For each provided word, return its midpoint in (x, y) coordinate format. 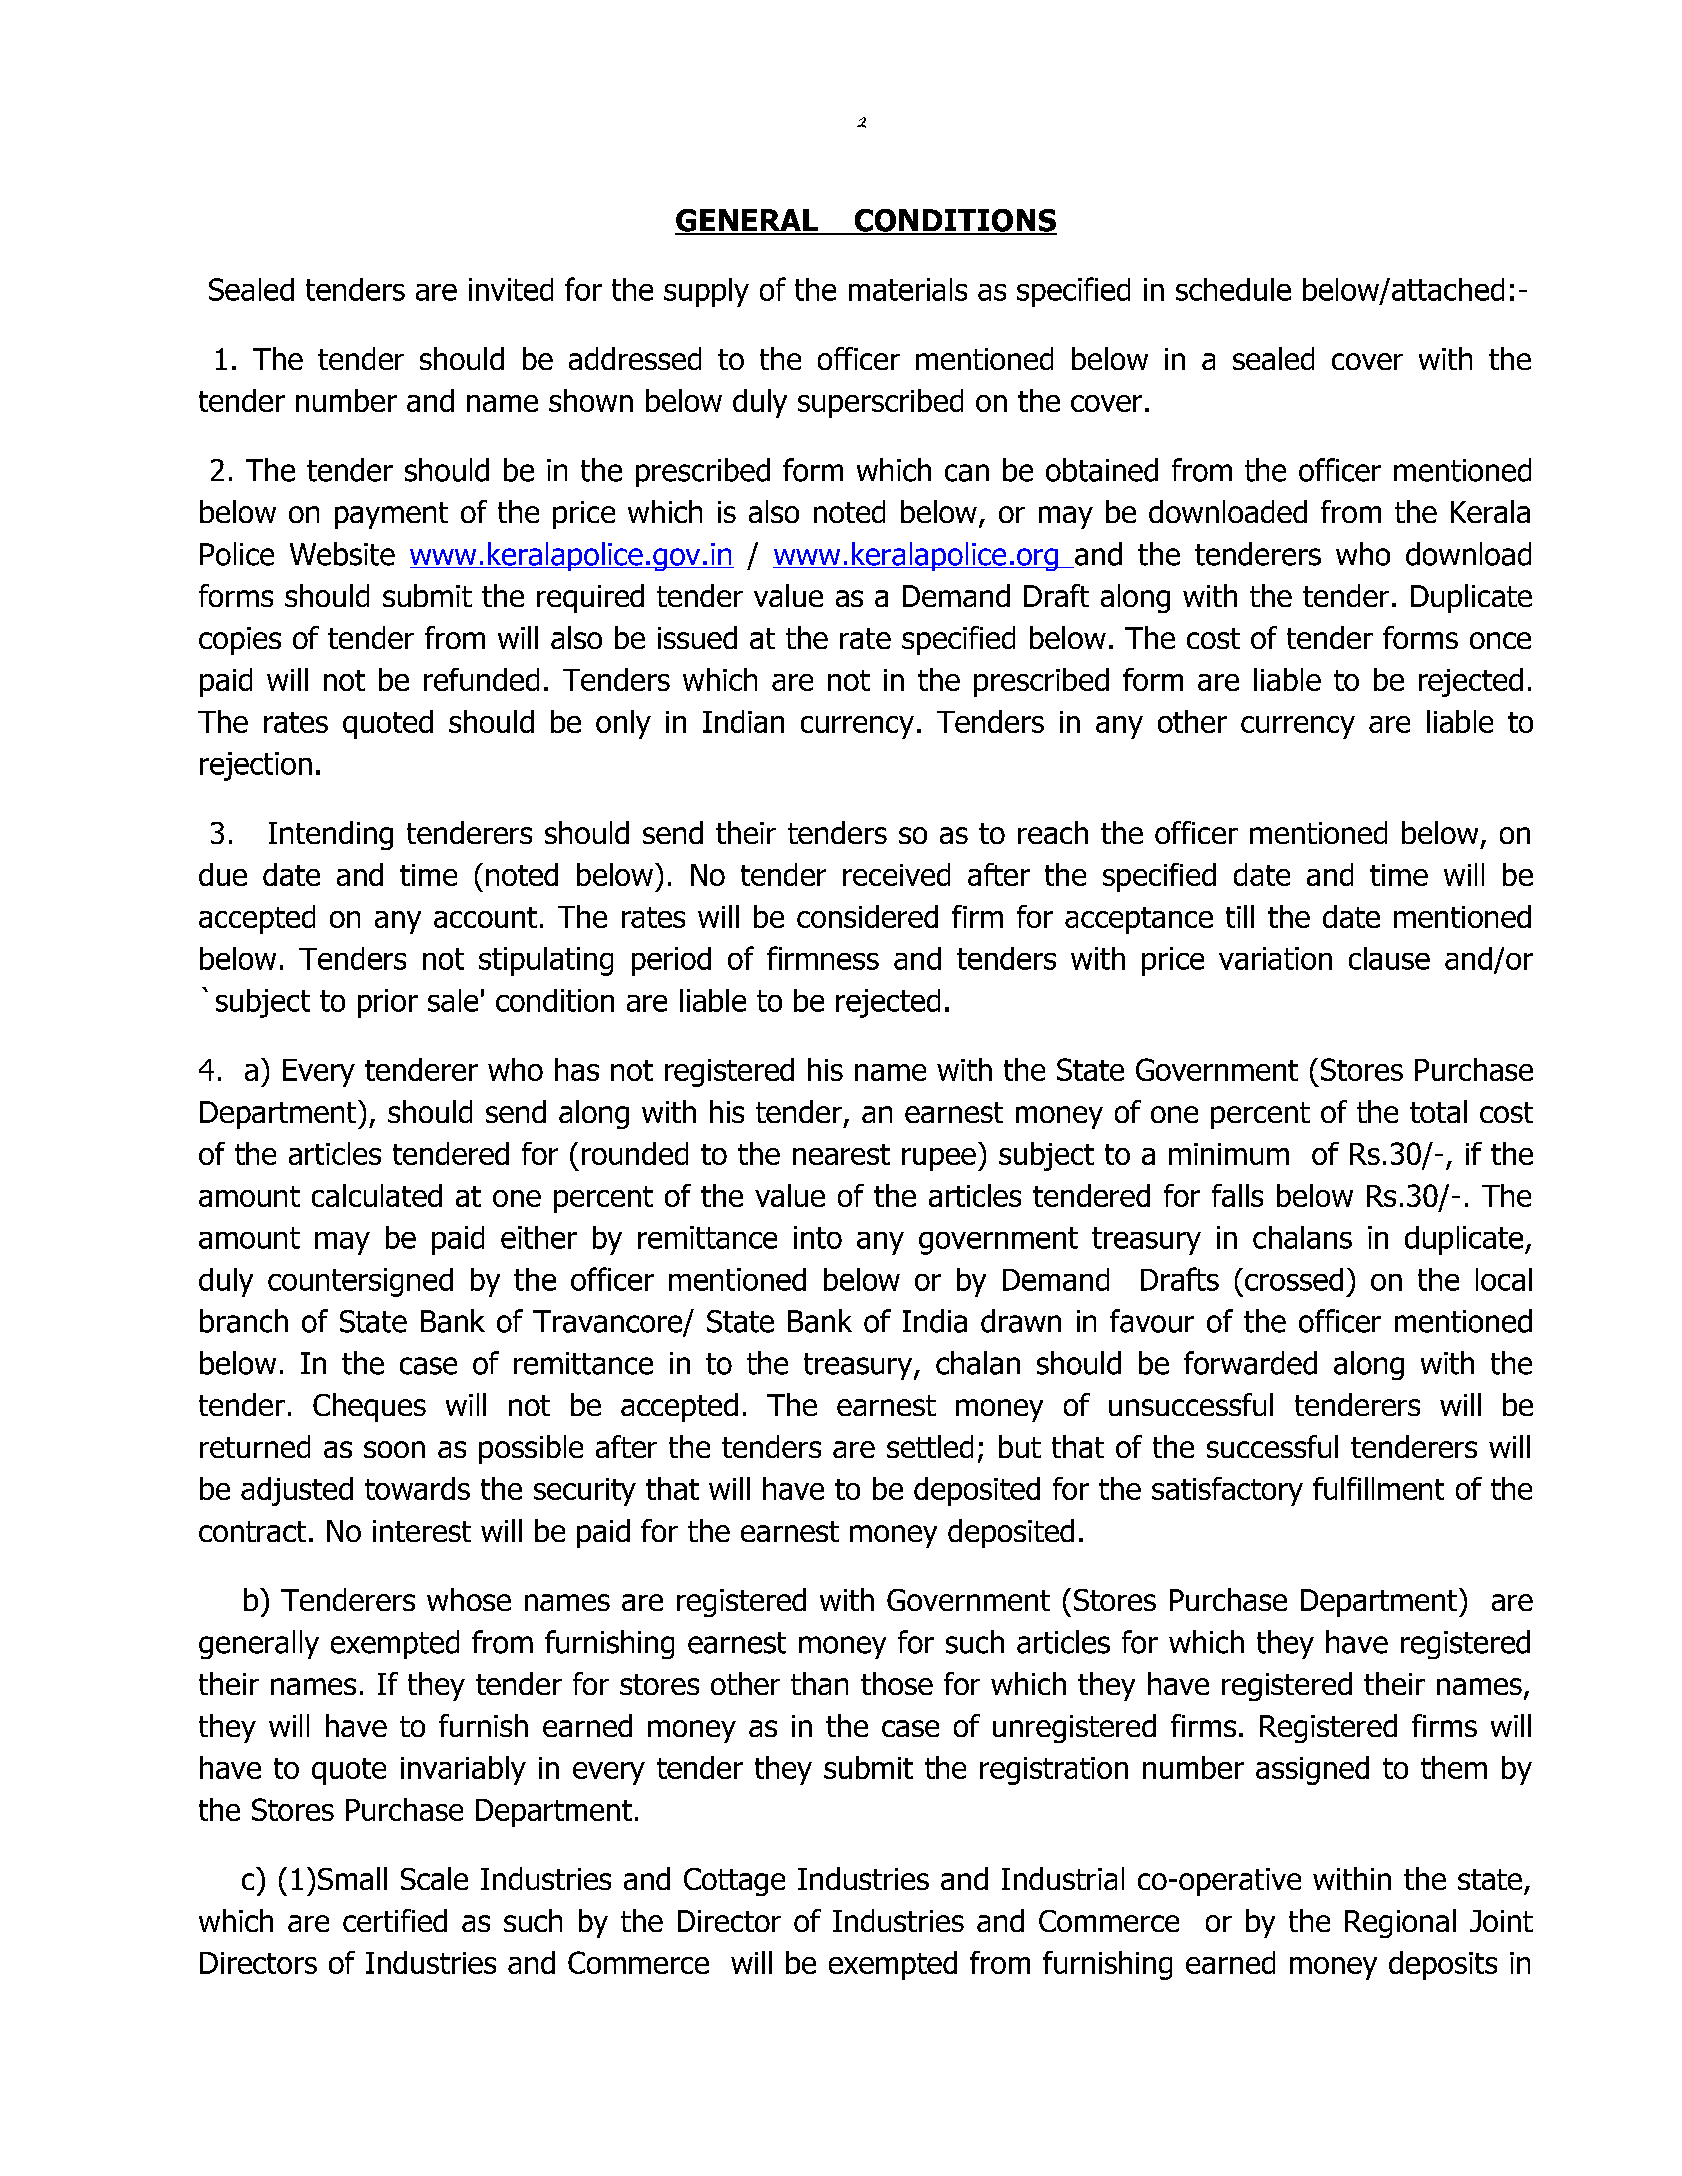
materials (908, 289)
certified (395, 1920)
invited (511, 289)
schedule (1233, 289)
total (1438, 1111)
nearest (841, 1154)
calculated (377, 1195)
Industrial (1063, 1878)
